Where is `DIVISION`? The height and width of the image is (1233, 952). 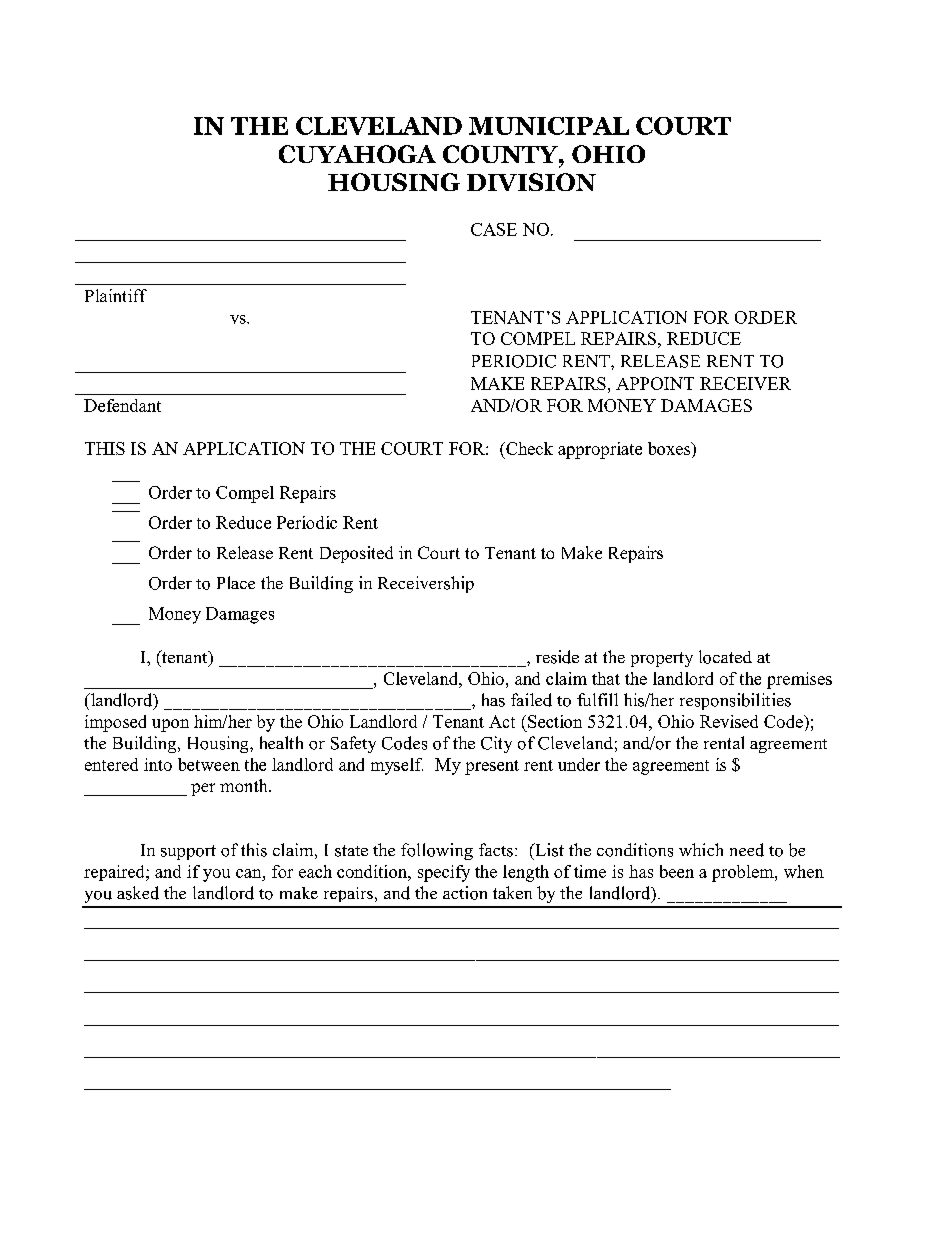 DIVISION is located at coordinates (531, 182).
